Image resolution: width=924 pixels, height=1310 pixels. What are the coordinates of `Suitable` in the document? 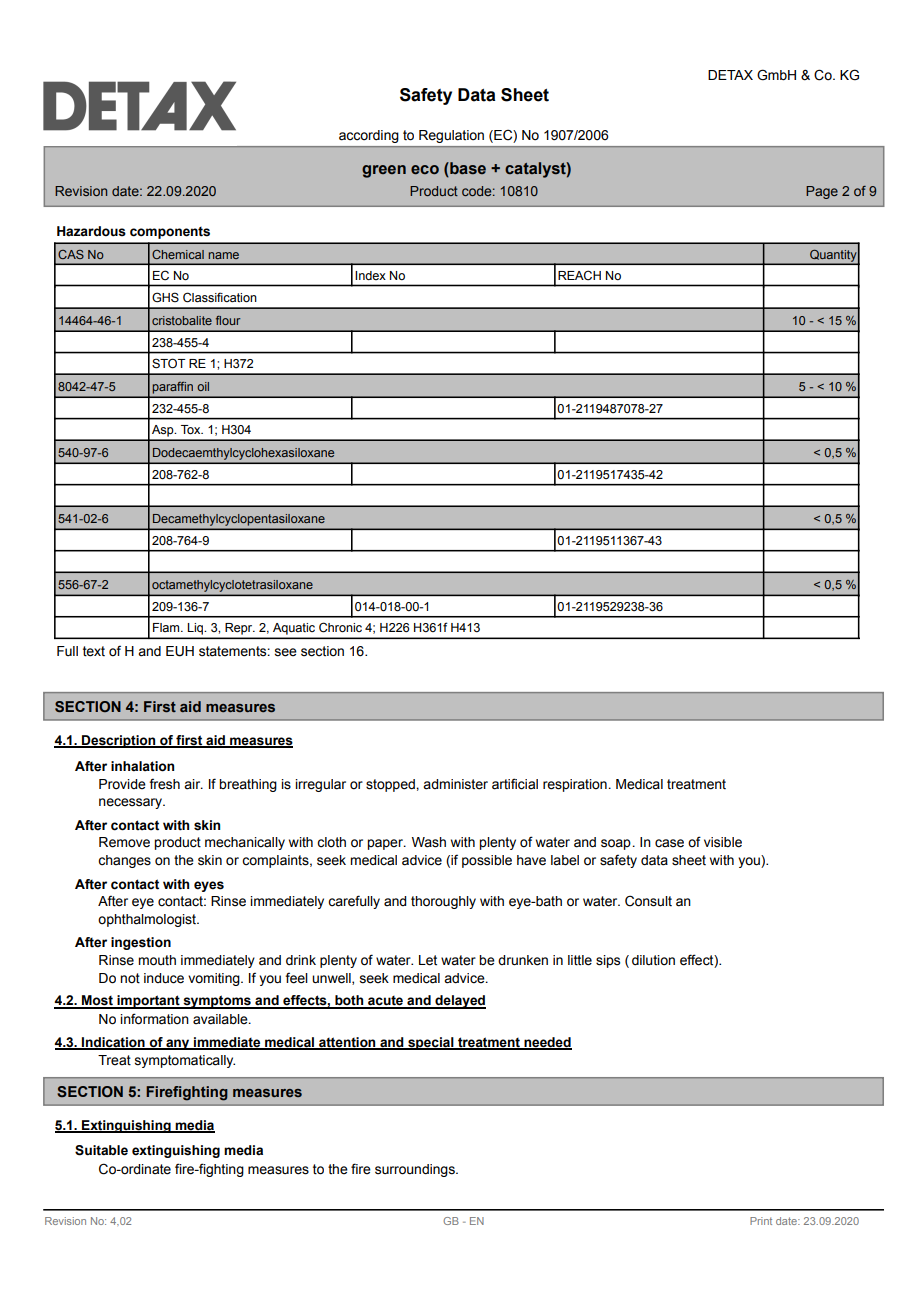 It's located at (101, 1150).
